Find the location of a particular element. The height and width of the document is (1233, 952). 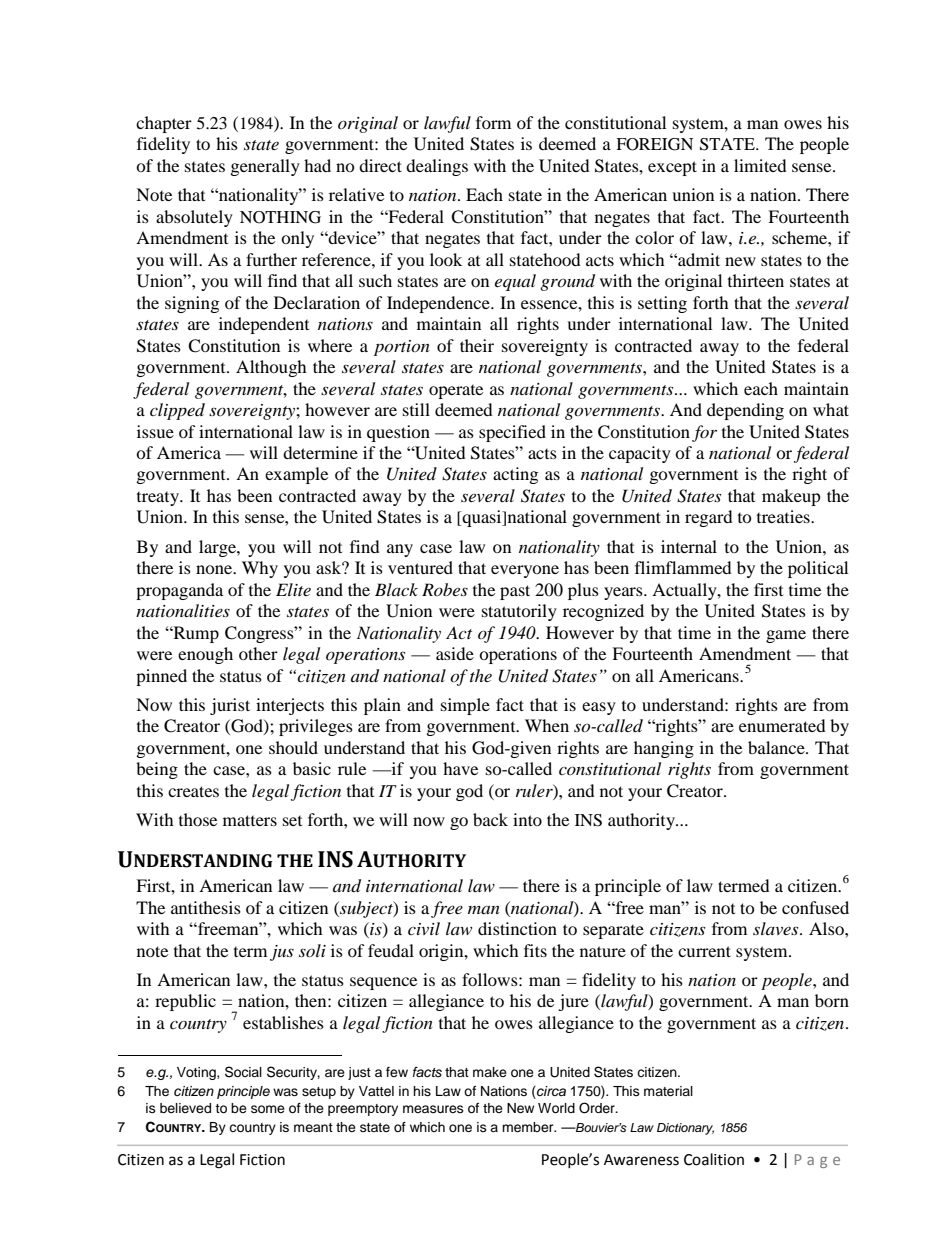

form is located at coordinates (493, 122).
